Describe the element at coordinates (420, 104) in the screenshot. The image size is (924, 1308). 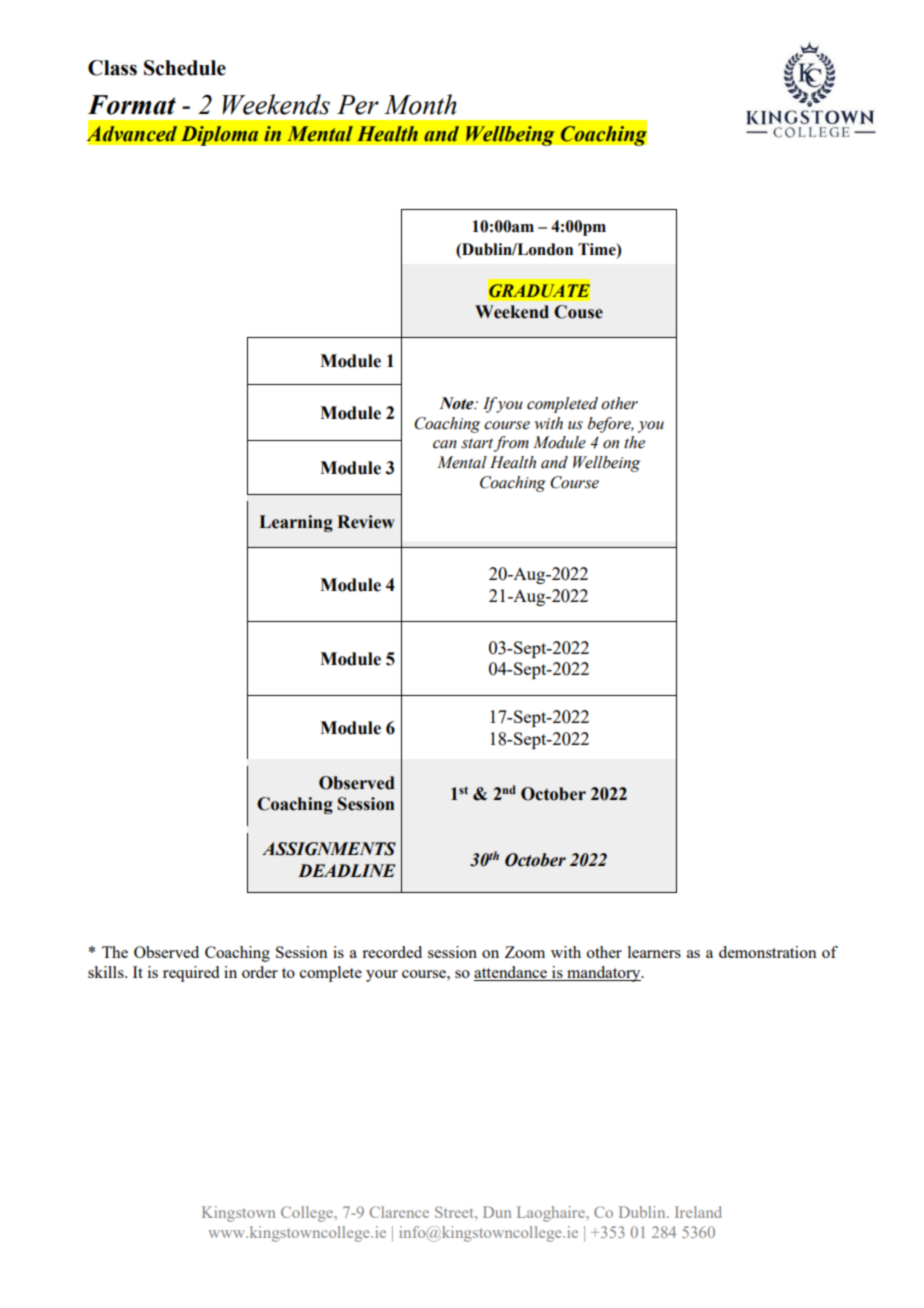
I see `Month` at that location.
